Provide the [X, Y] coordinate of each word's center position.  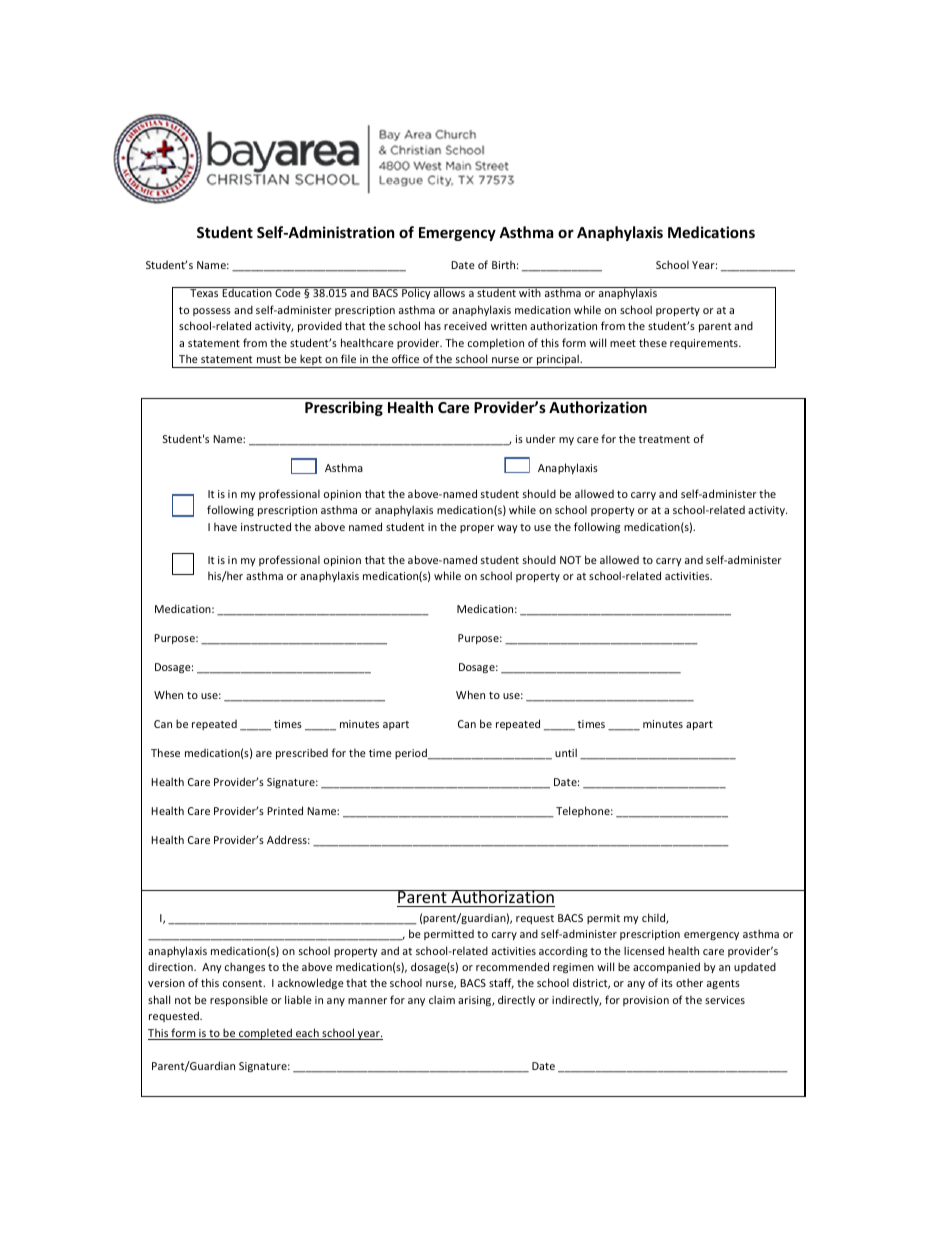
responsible [239, 1000]
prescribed [302, 753]
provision [646, 1001]
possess [212, 312]
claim [442, 999]
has [433, 325]
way [507, 529]
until [566, 752]
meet [623, 343]
